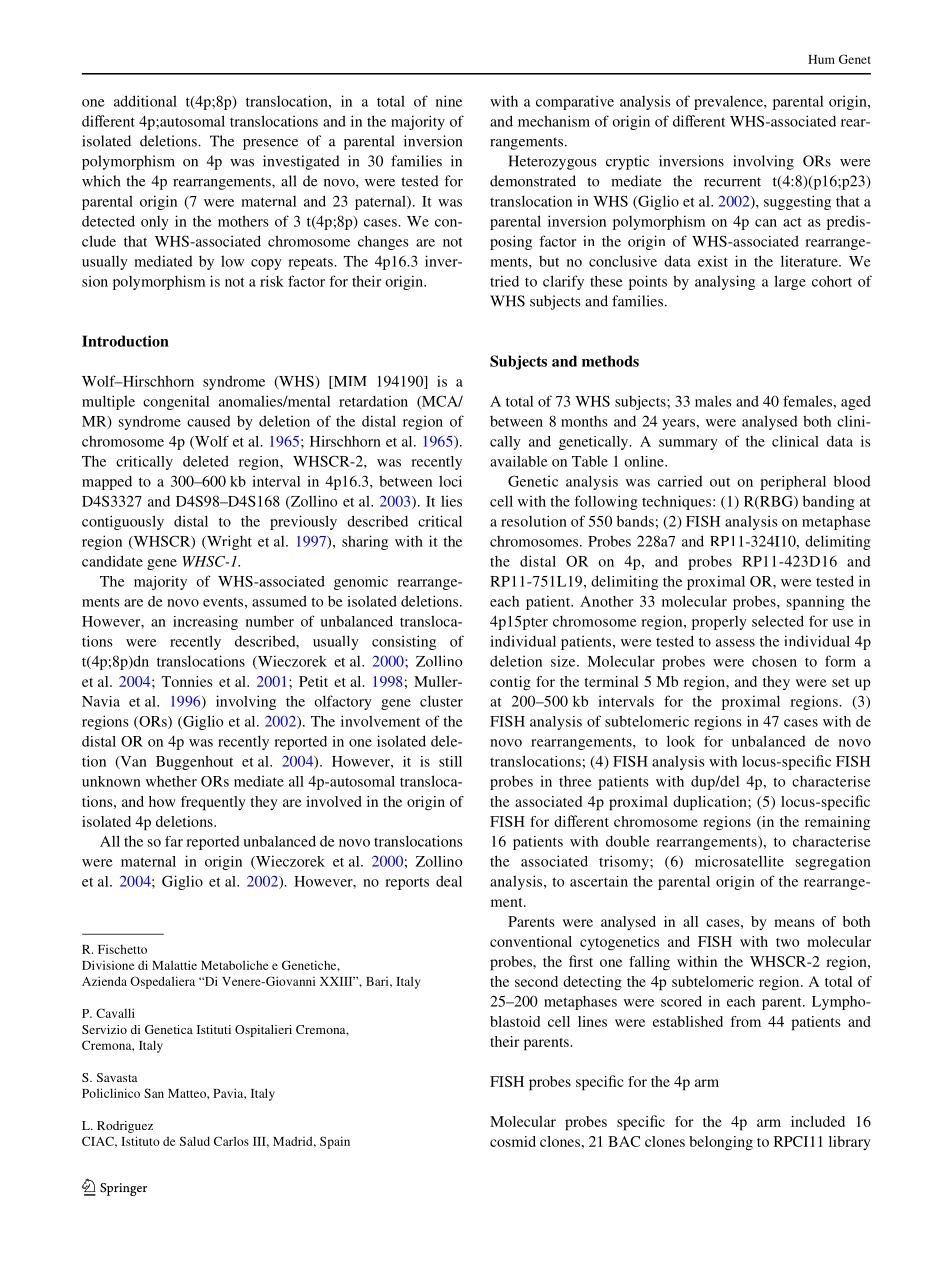  I want to click on means, so click(794, 923).
